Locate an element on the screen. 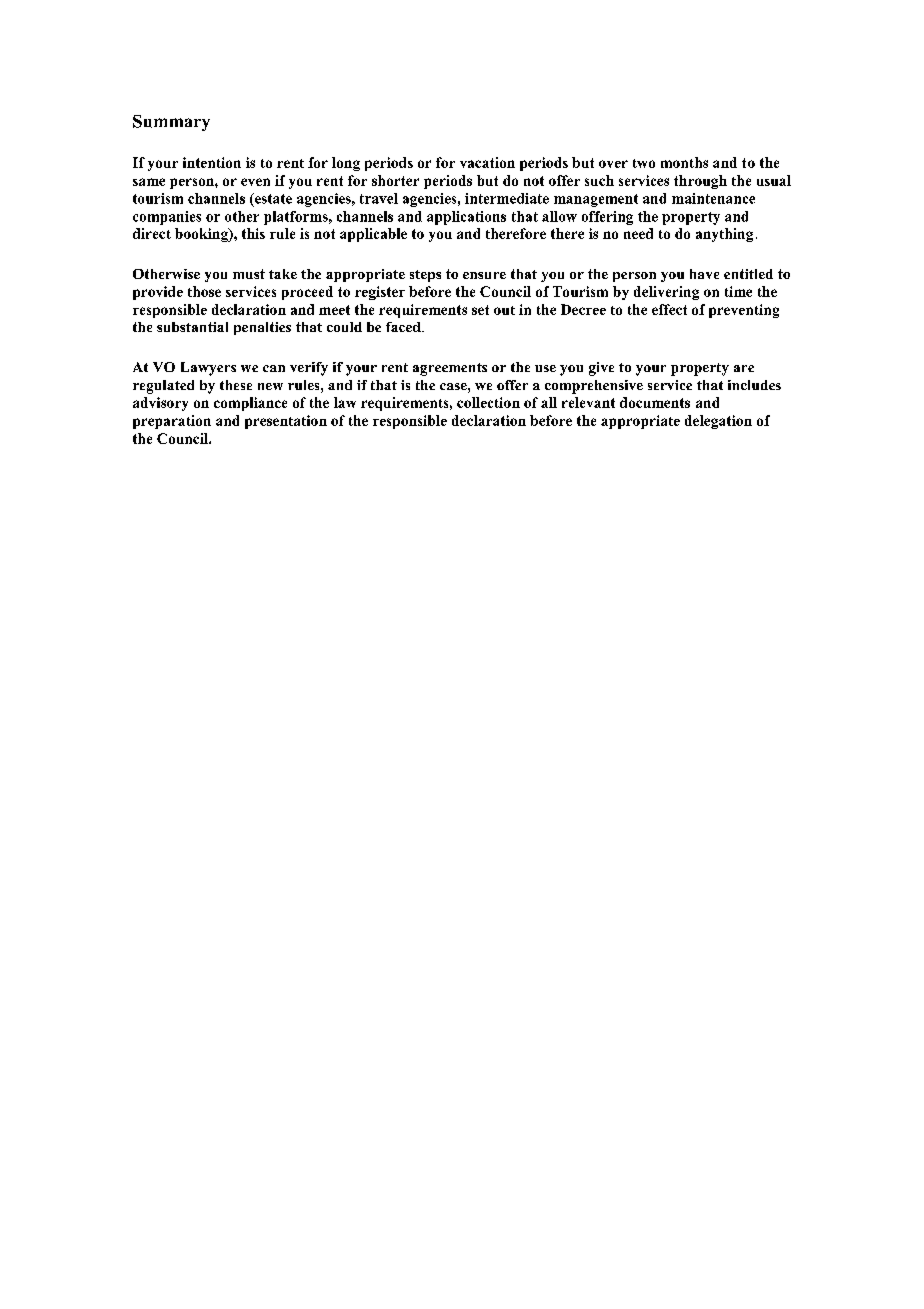  collection is located at coordinates (488, 402).
